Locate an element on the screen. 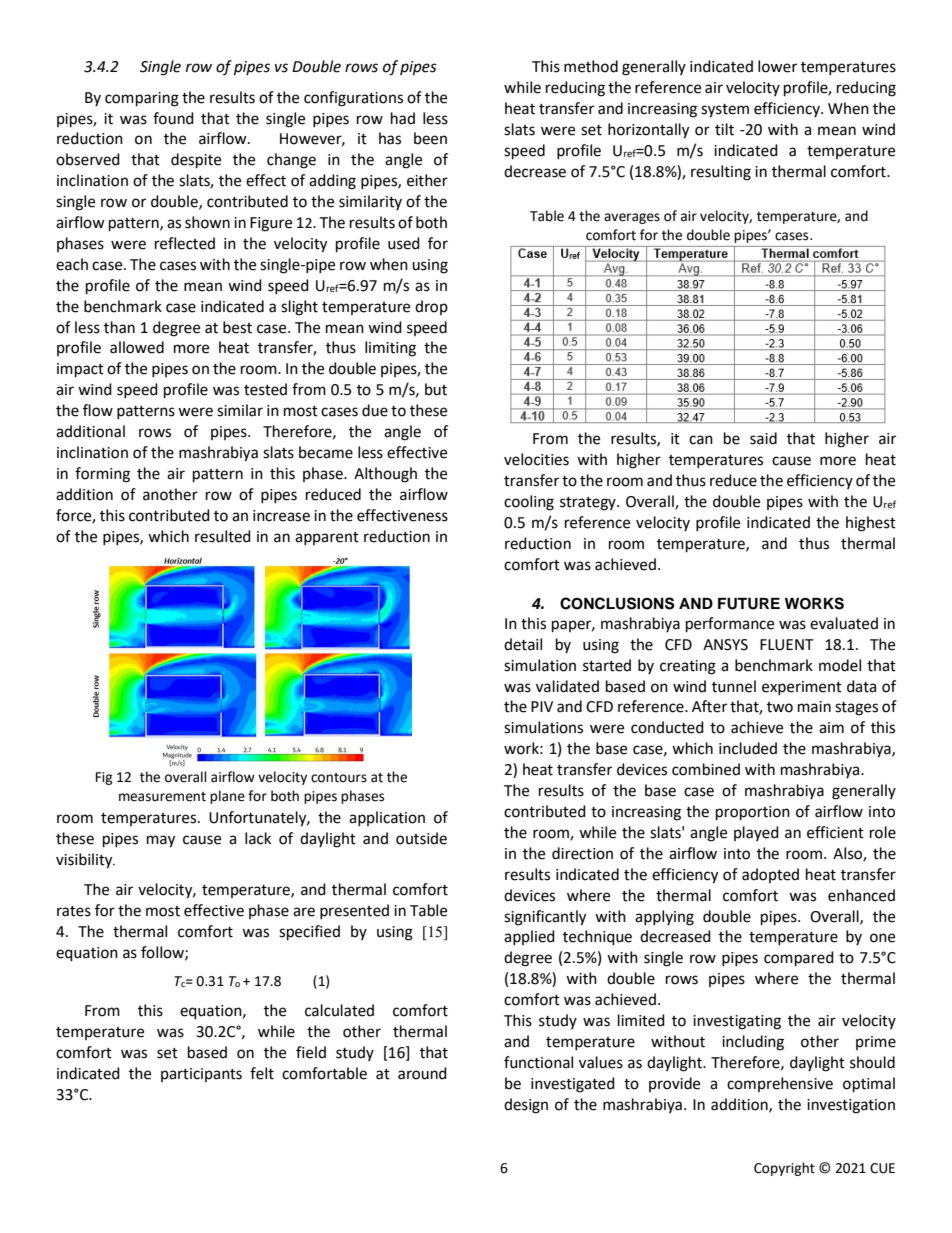 Image resolution: width=952 pixels, height=1233 pixels. design is located at coordinates (526, 1106).
